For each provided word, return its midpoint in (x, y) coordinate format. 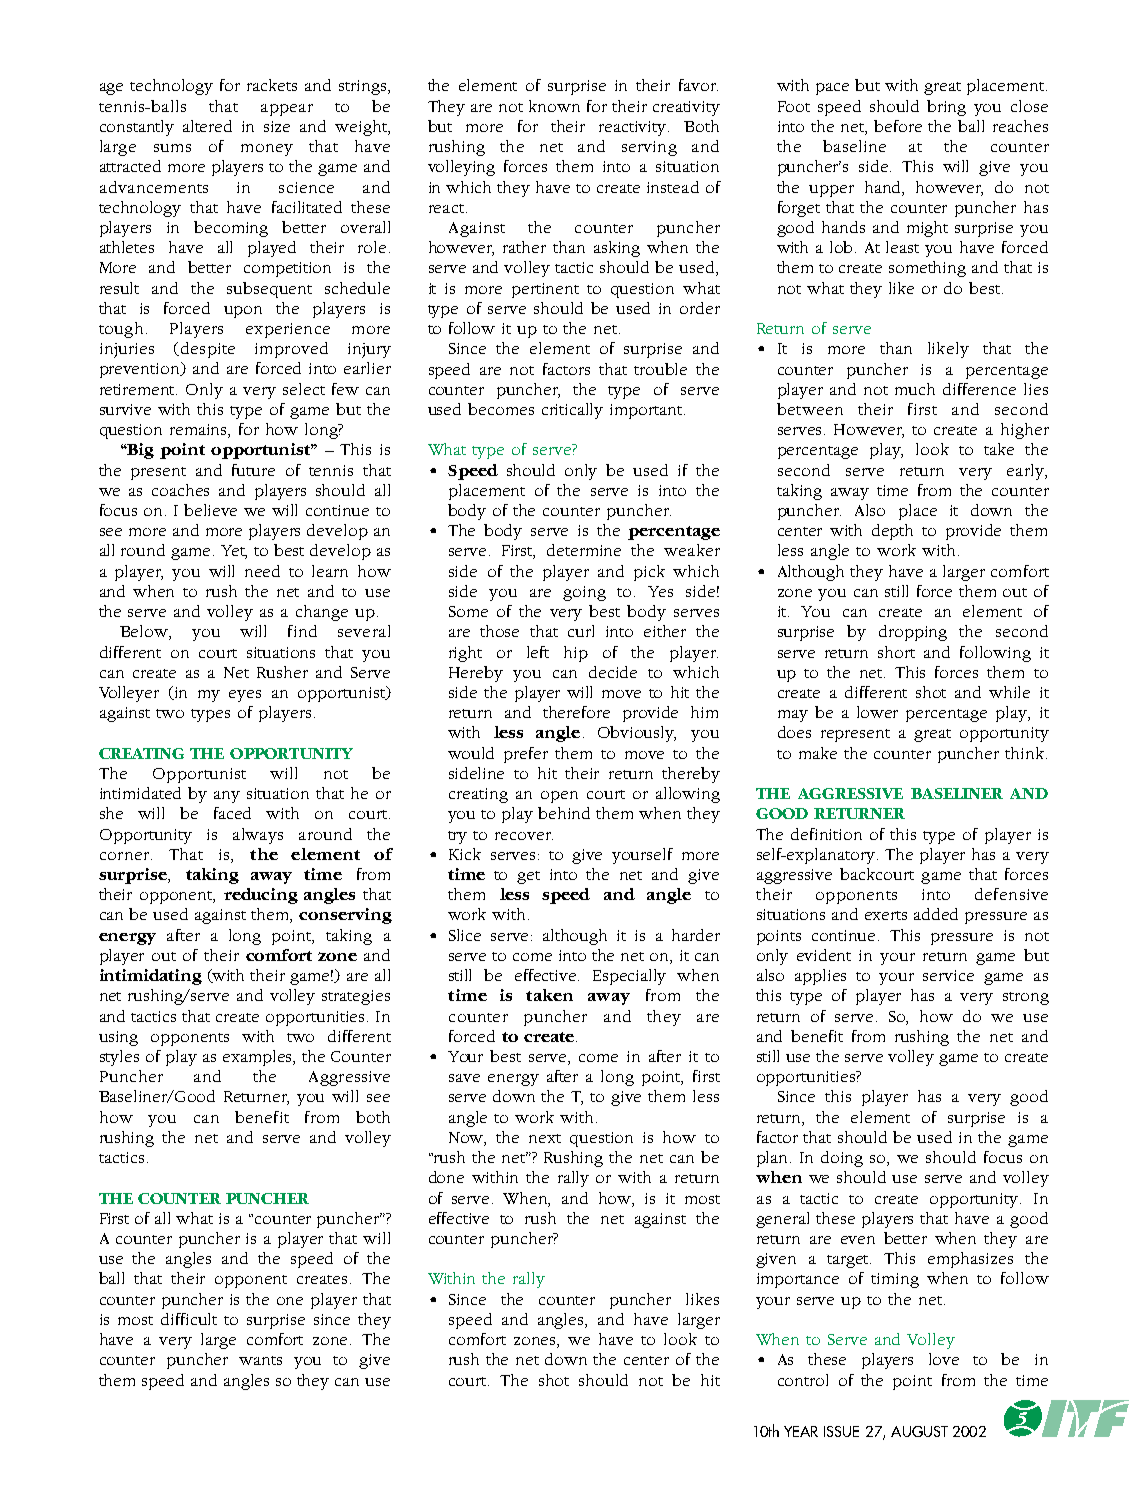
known (554, 106)
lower (877, 712)
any (227, 797)
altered (207, 126)
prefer (526, 755)
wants (260, 1360)
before (898, 126)
